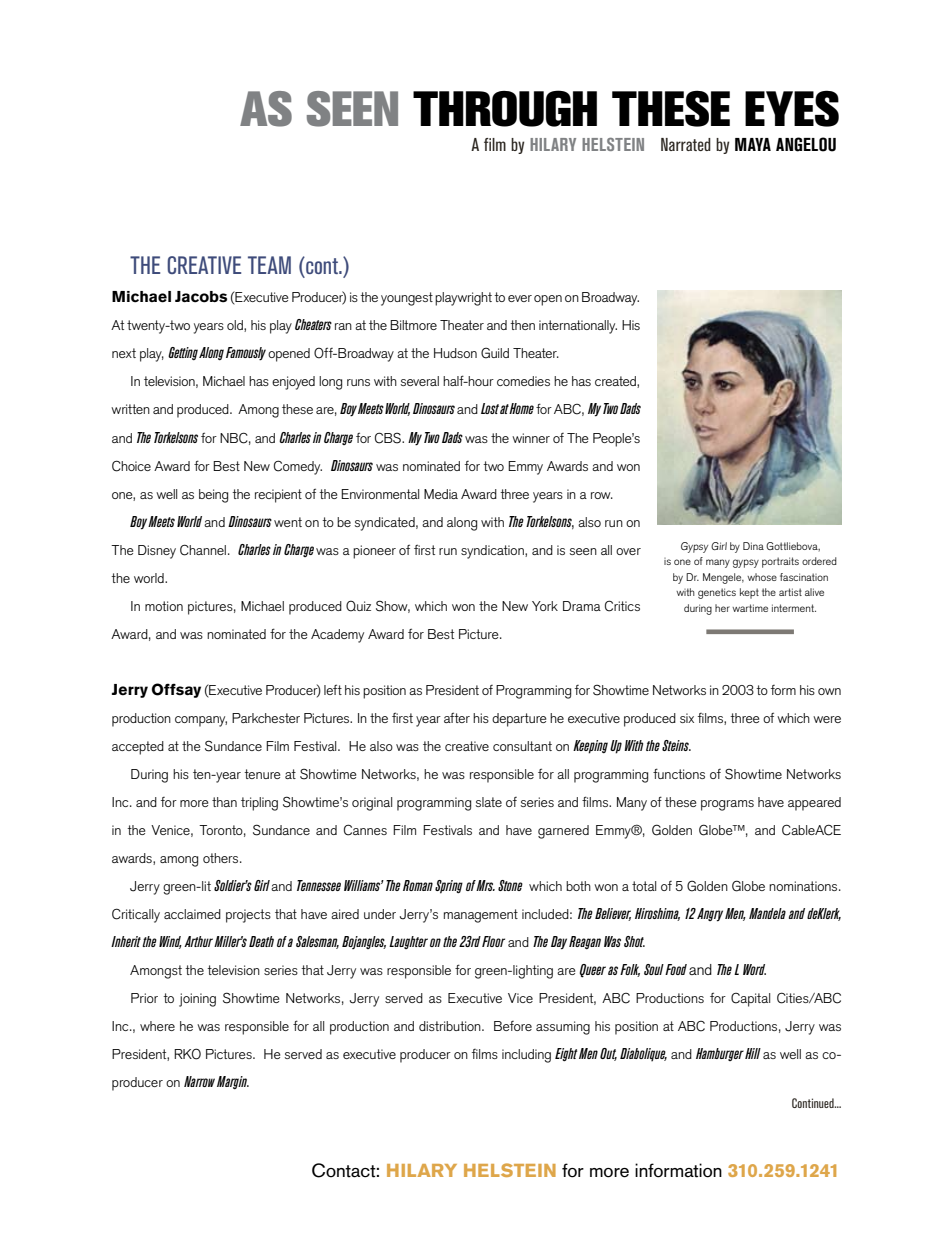  What do you see at coordinates (164, 606) in the screenshot?
I see `motion` at bounding box center [164, 606].
